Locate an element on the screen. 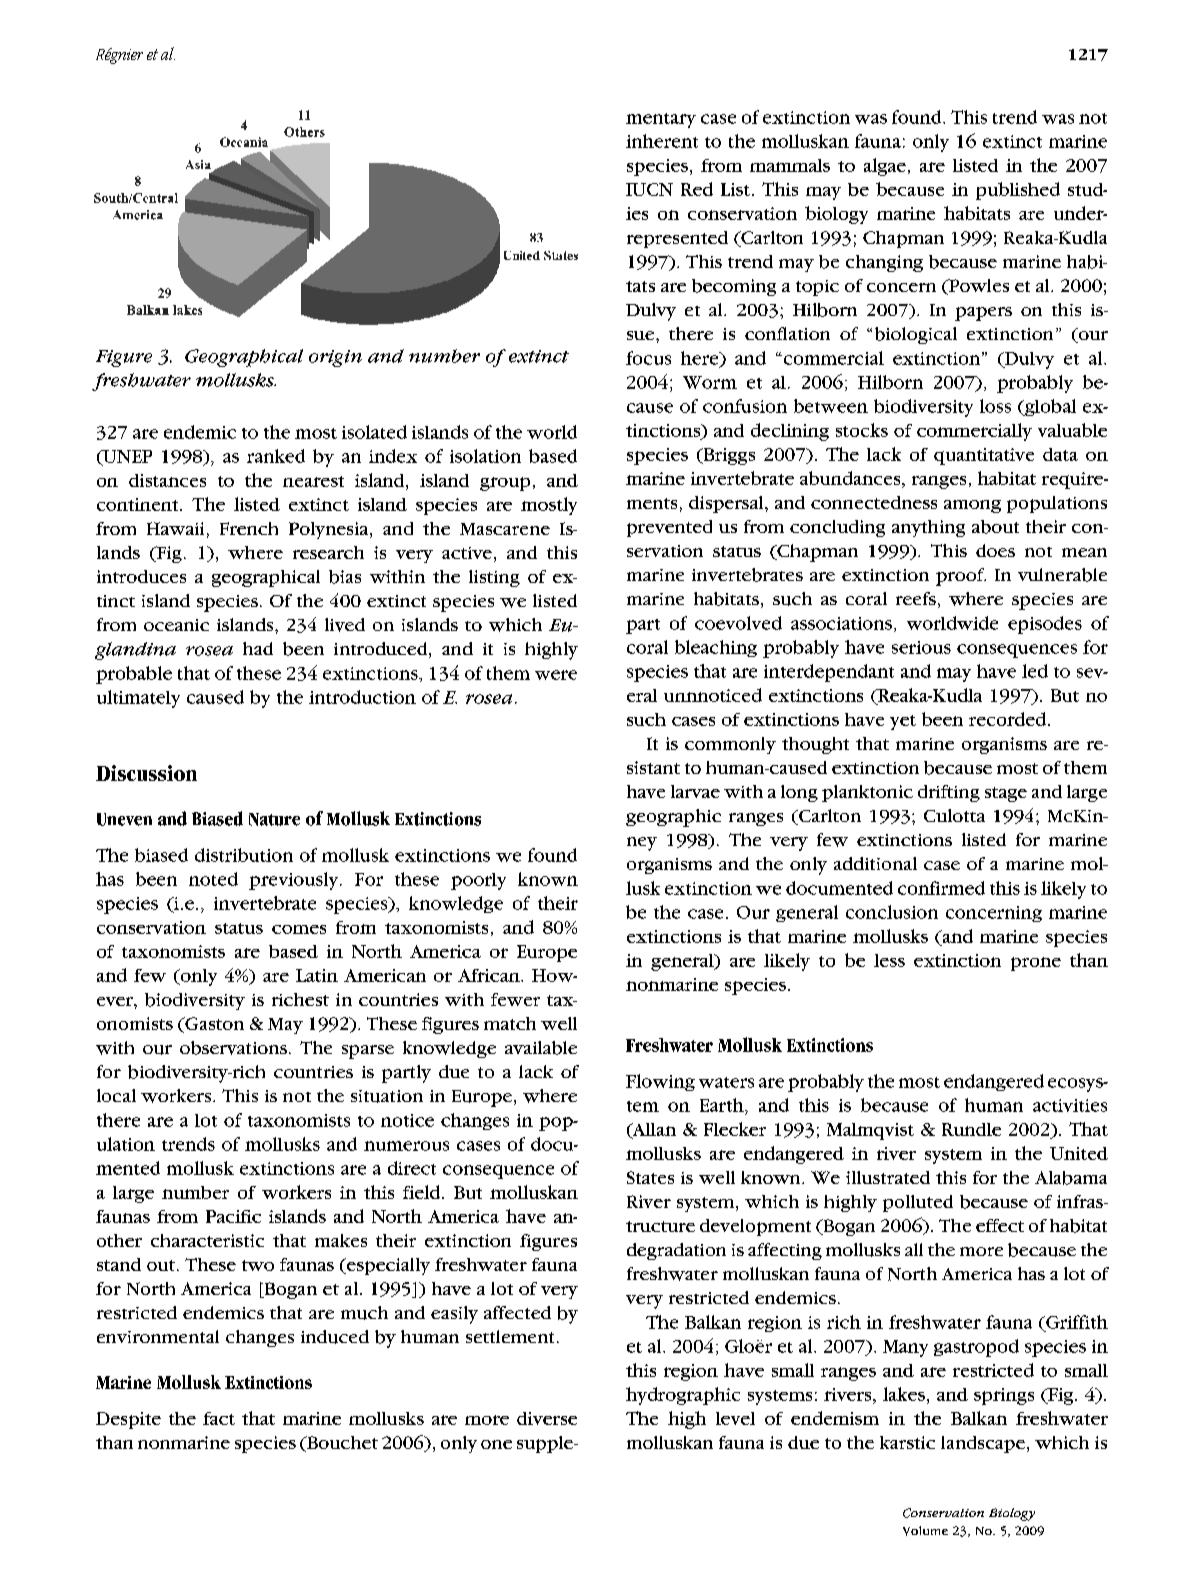 This screenshot has width=1197, height=1578. origin is located at coordinates (335, 358).
